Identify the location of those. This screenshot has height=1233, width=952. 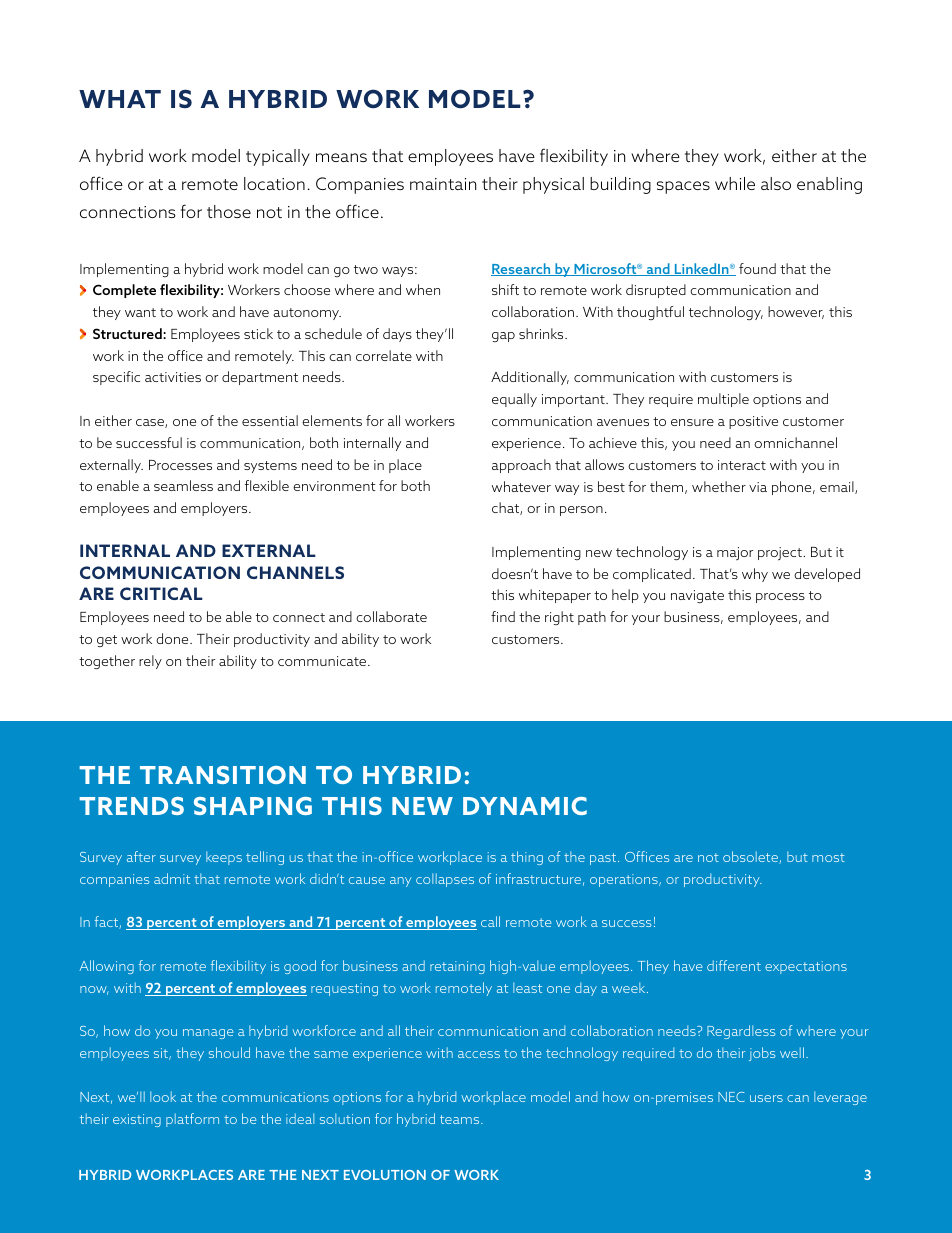
(229, 211).
